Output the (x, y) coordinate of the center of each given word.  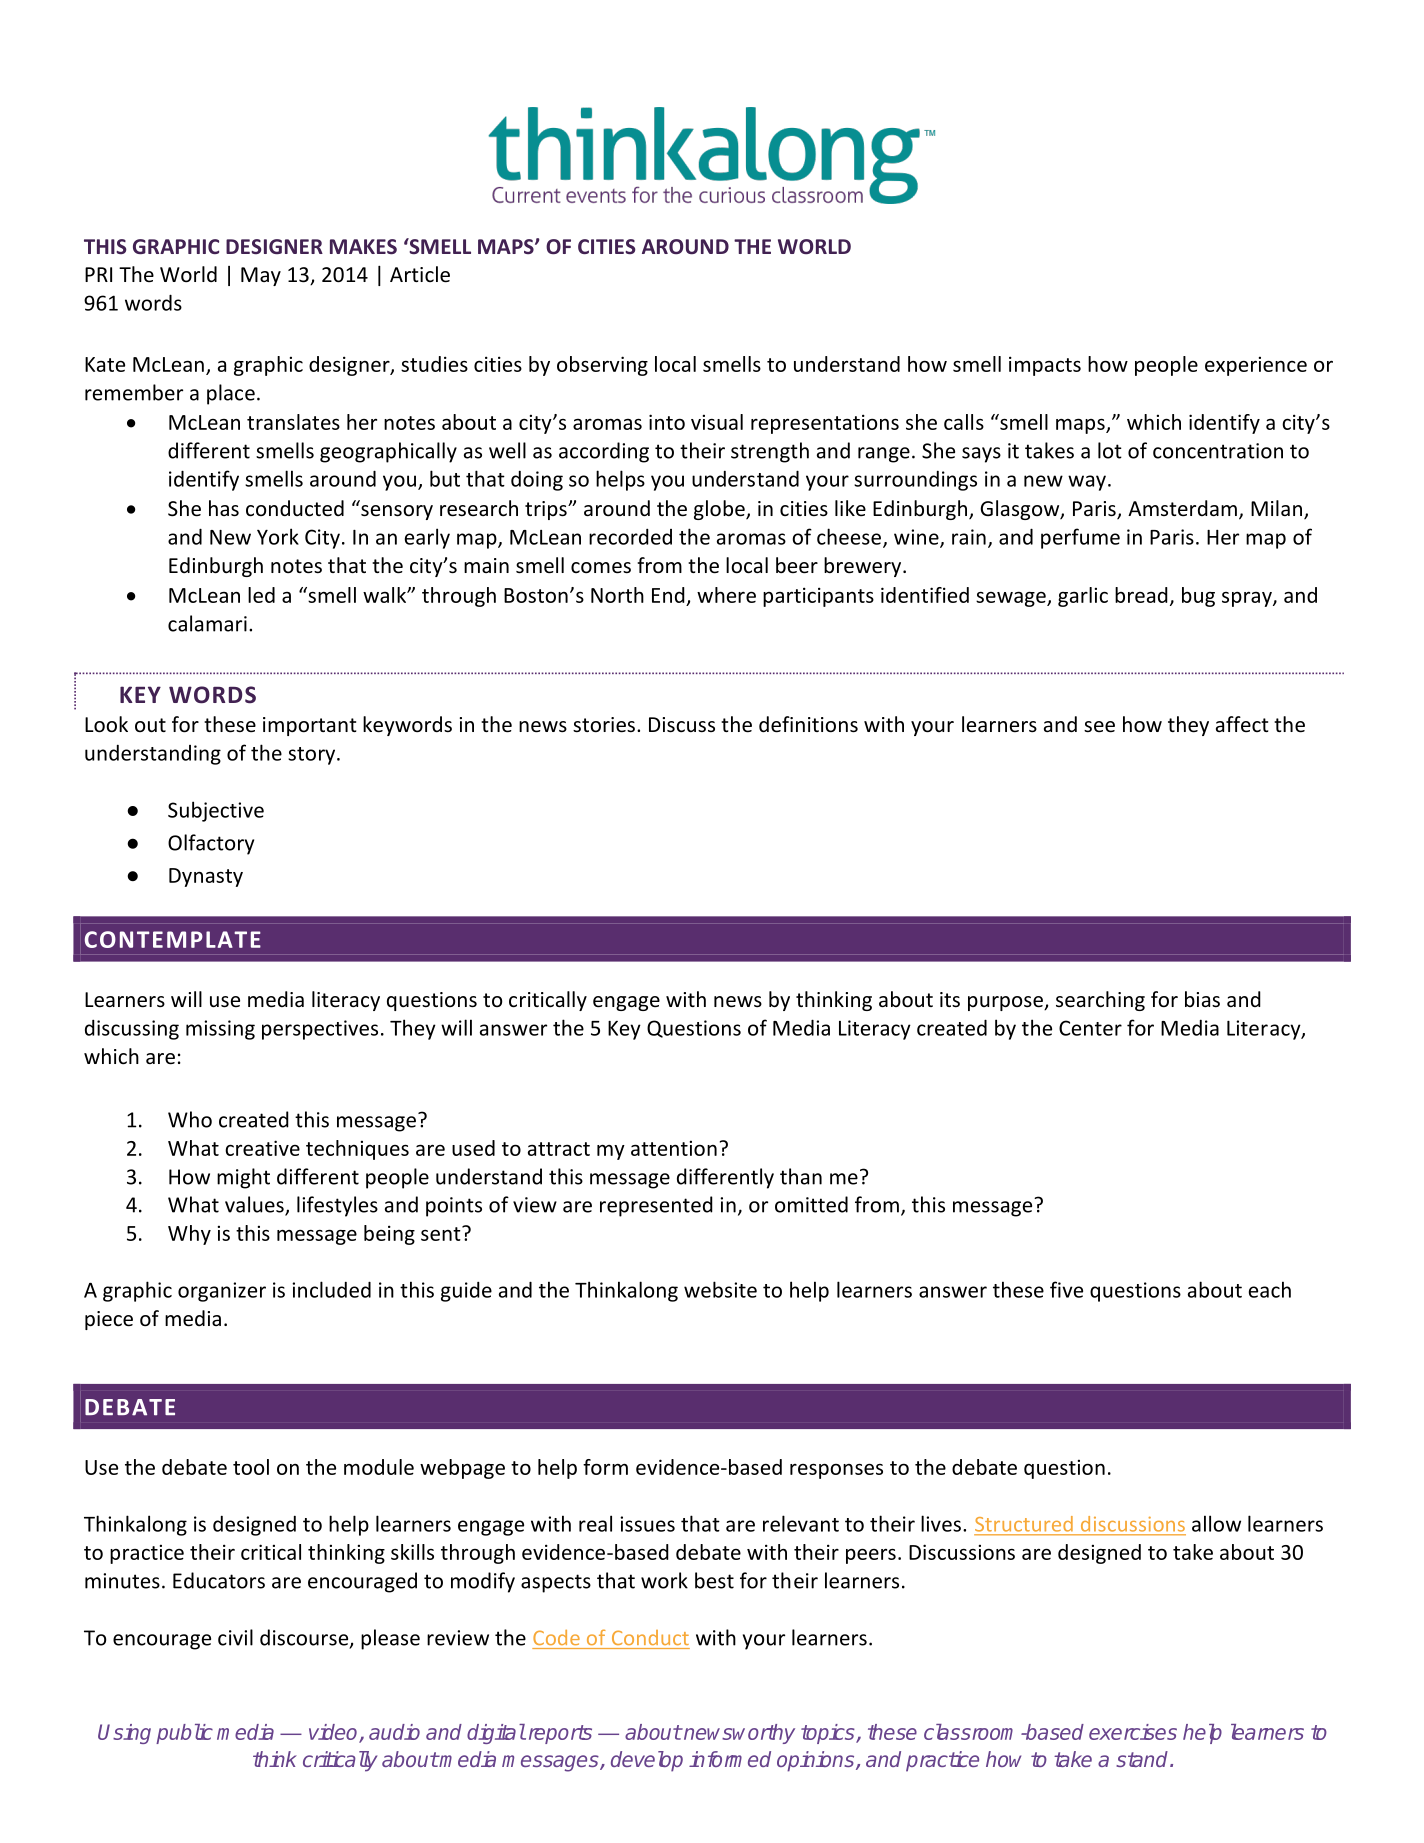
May (261, 276)
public (184, 1734)
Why (189, 1235)
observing (602, 366)
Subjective (216, 811)
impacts (1045, 366)
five (1066, 1289)
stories (604, 725)
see (1099, 727)
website (720, 1289)
